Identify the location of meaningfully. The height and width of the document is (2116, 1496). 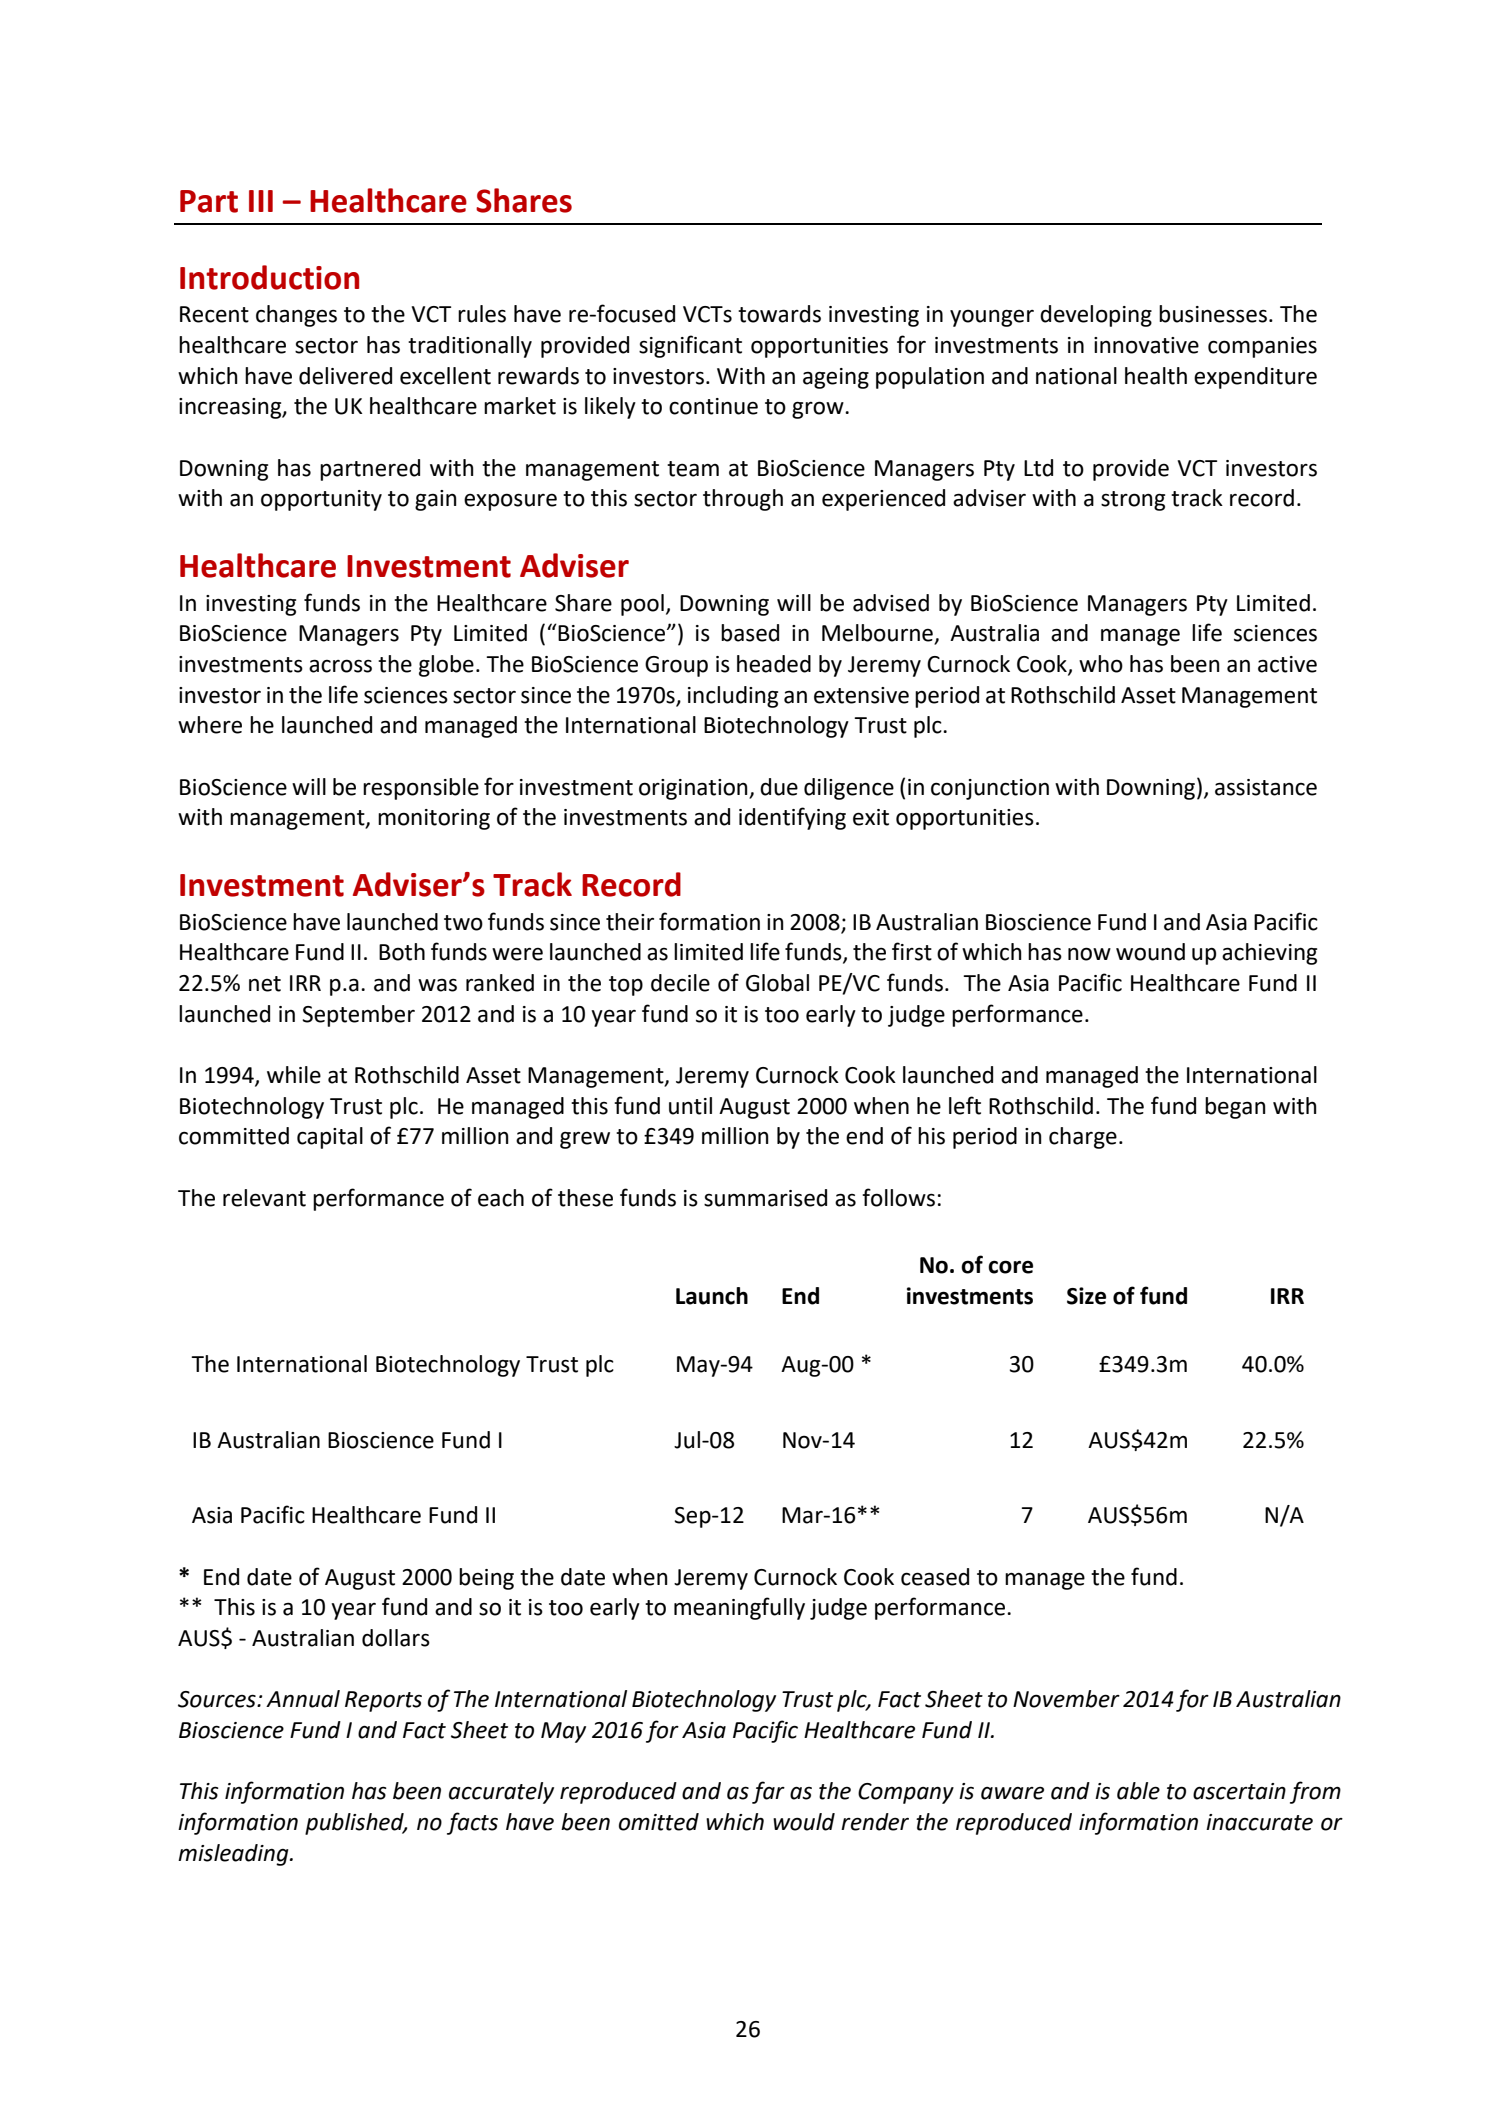
(739, 1608).
